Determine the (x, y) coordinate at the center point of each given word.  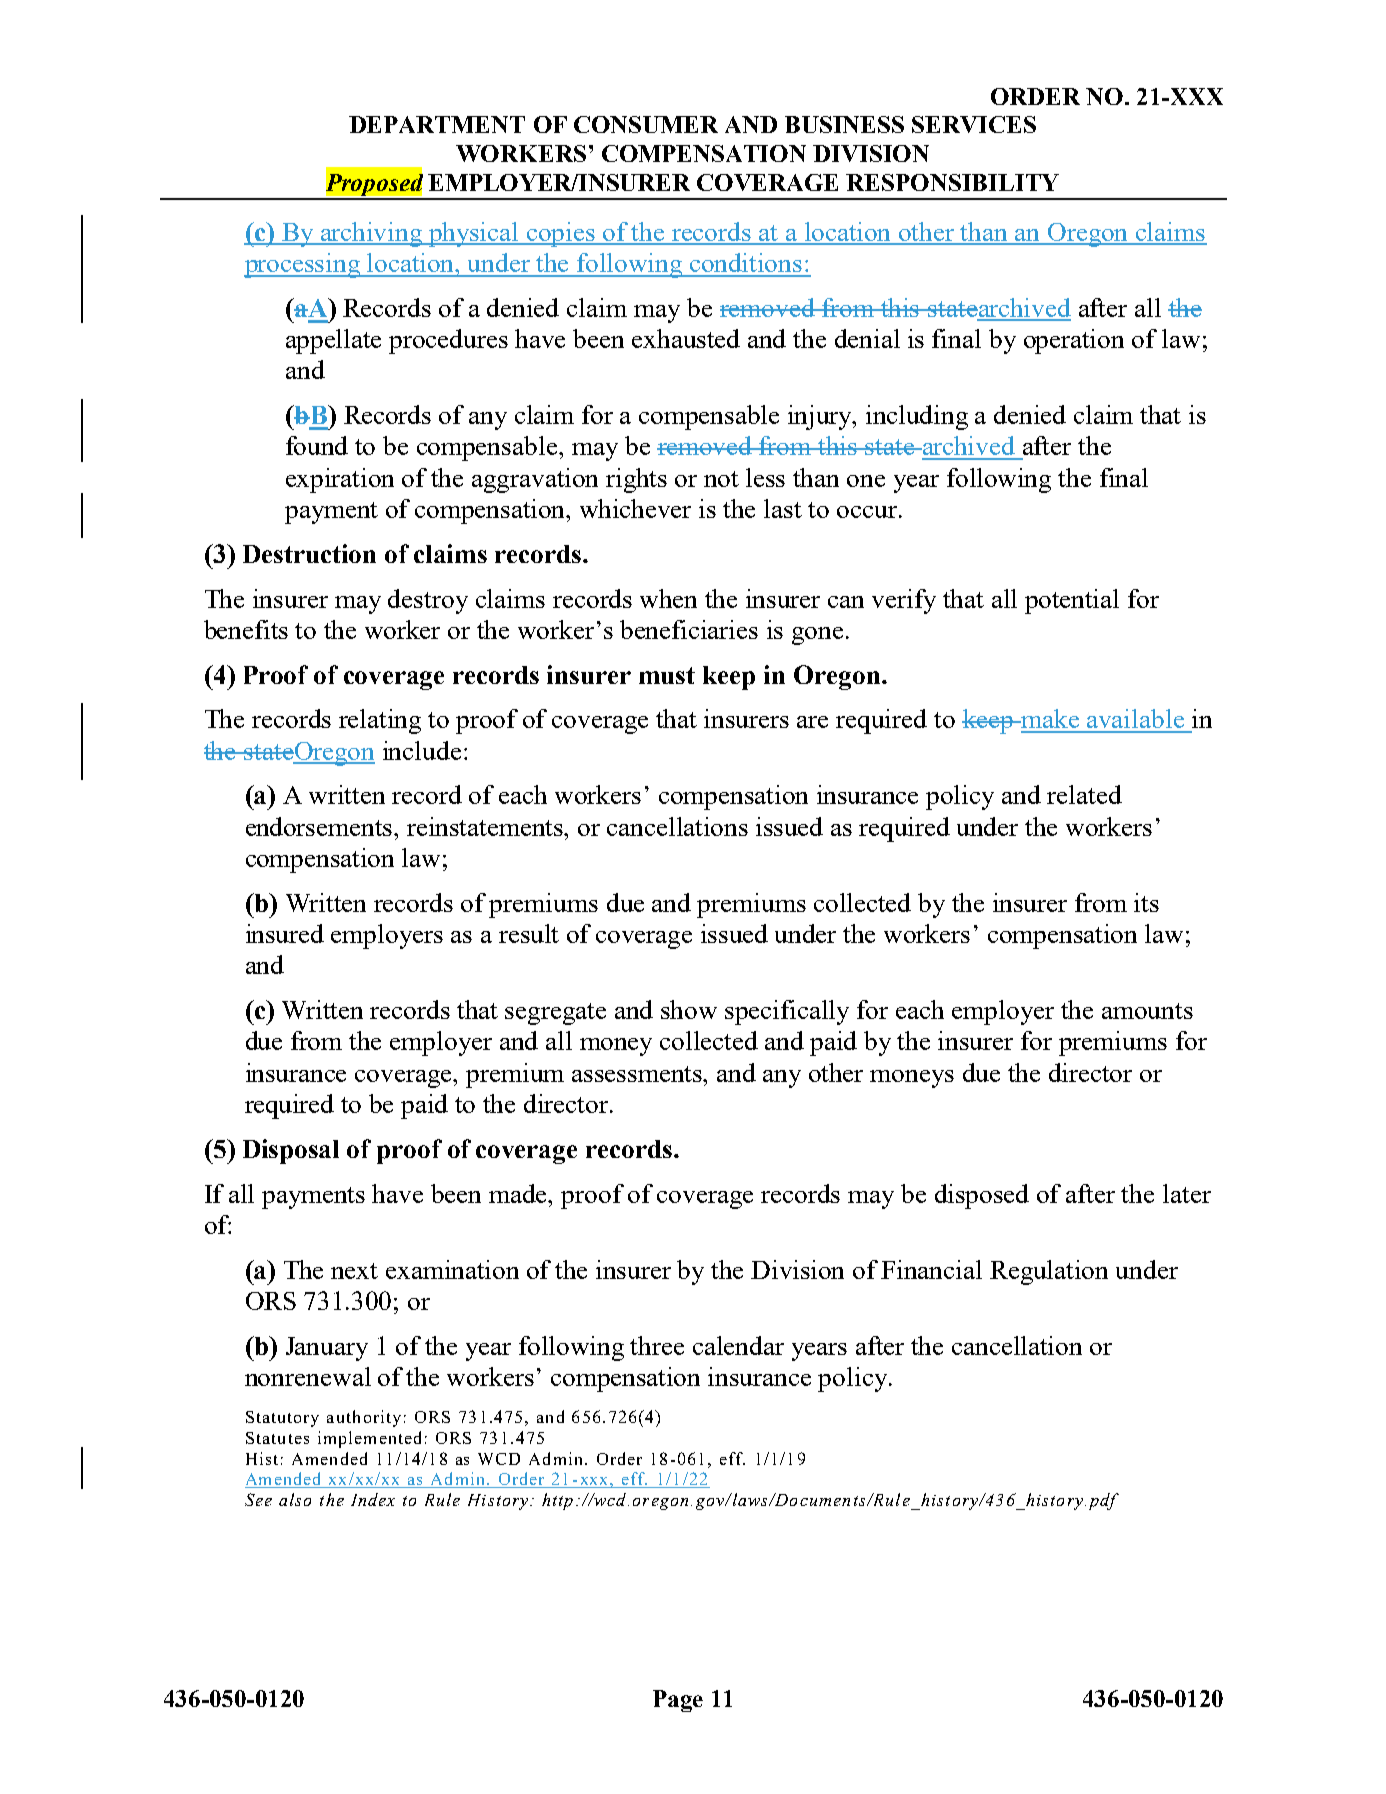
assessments (638, 1074)
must (667, 675)
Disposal (291, 1151)
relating (380, 721)
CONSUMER (646, 124)
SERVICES (974, 124)
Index (373, 1499)
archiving (371, 234)
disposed (982, 1196)
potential (1072, 601)
